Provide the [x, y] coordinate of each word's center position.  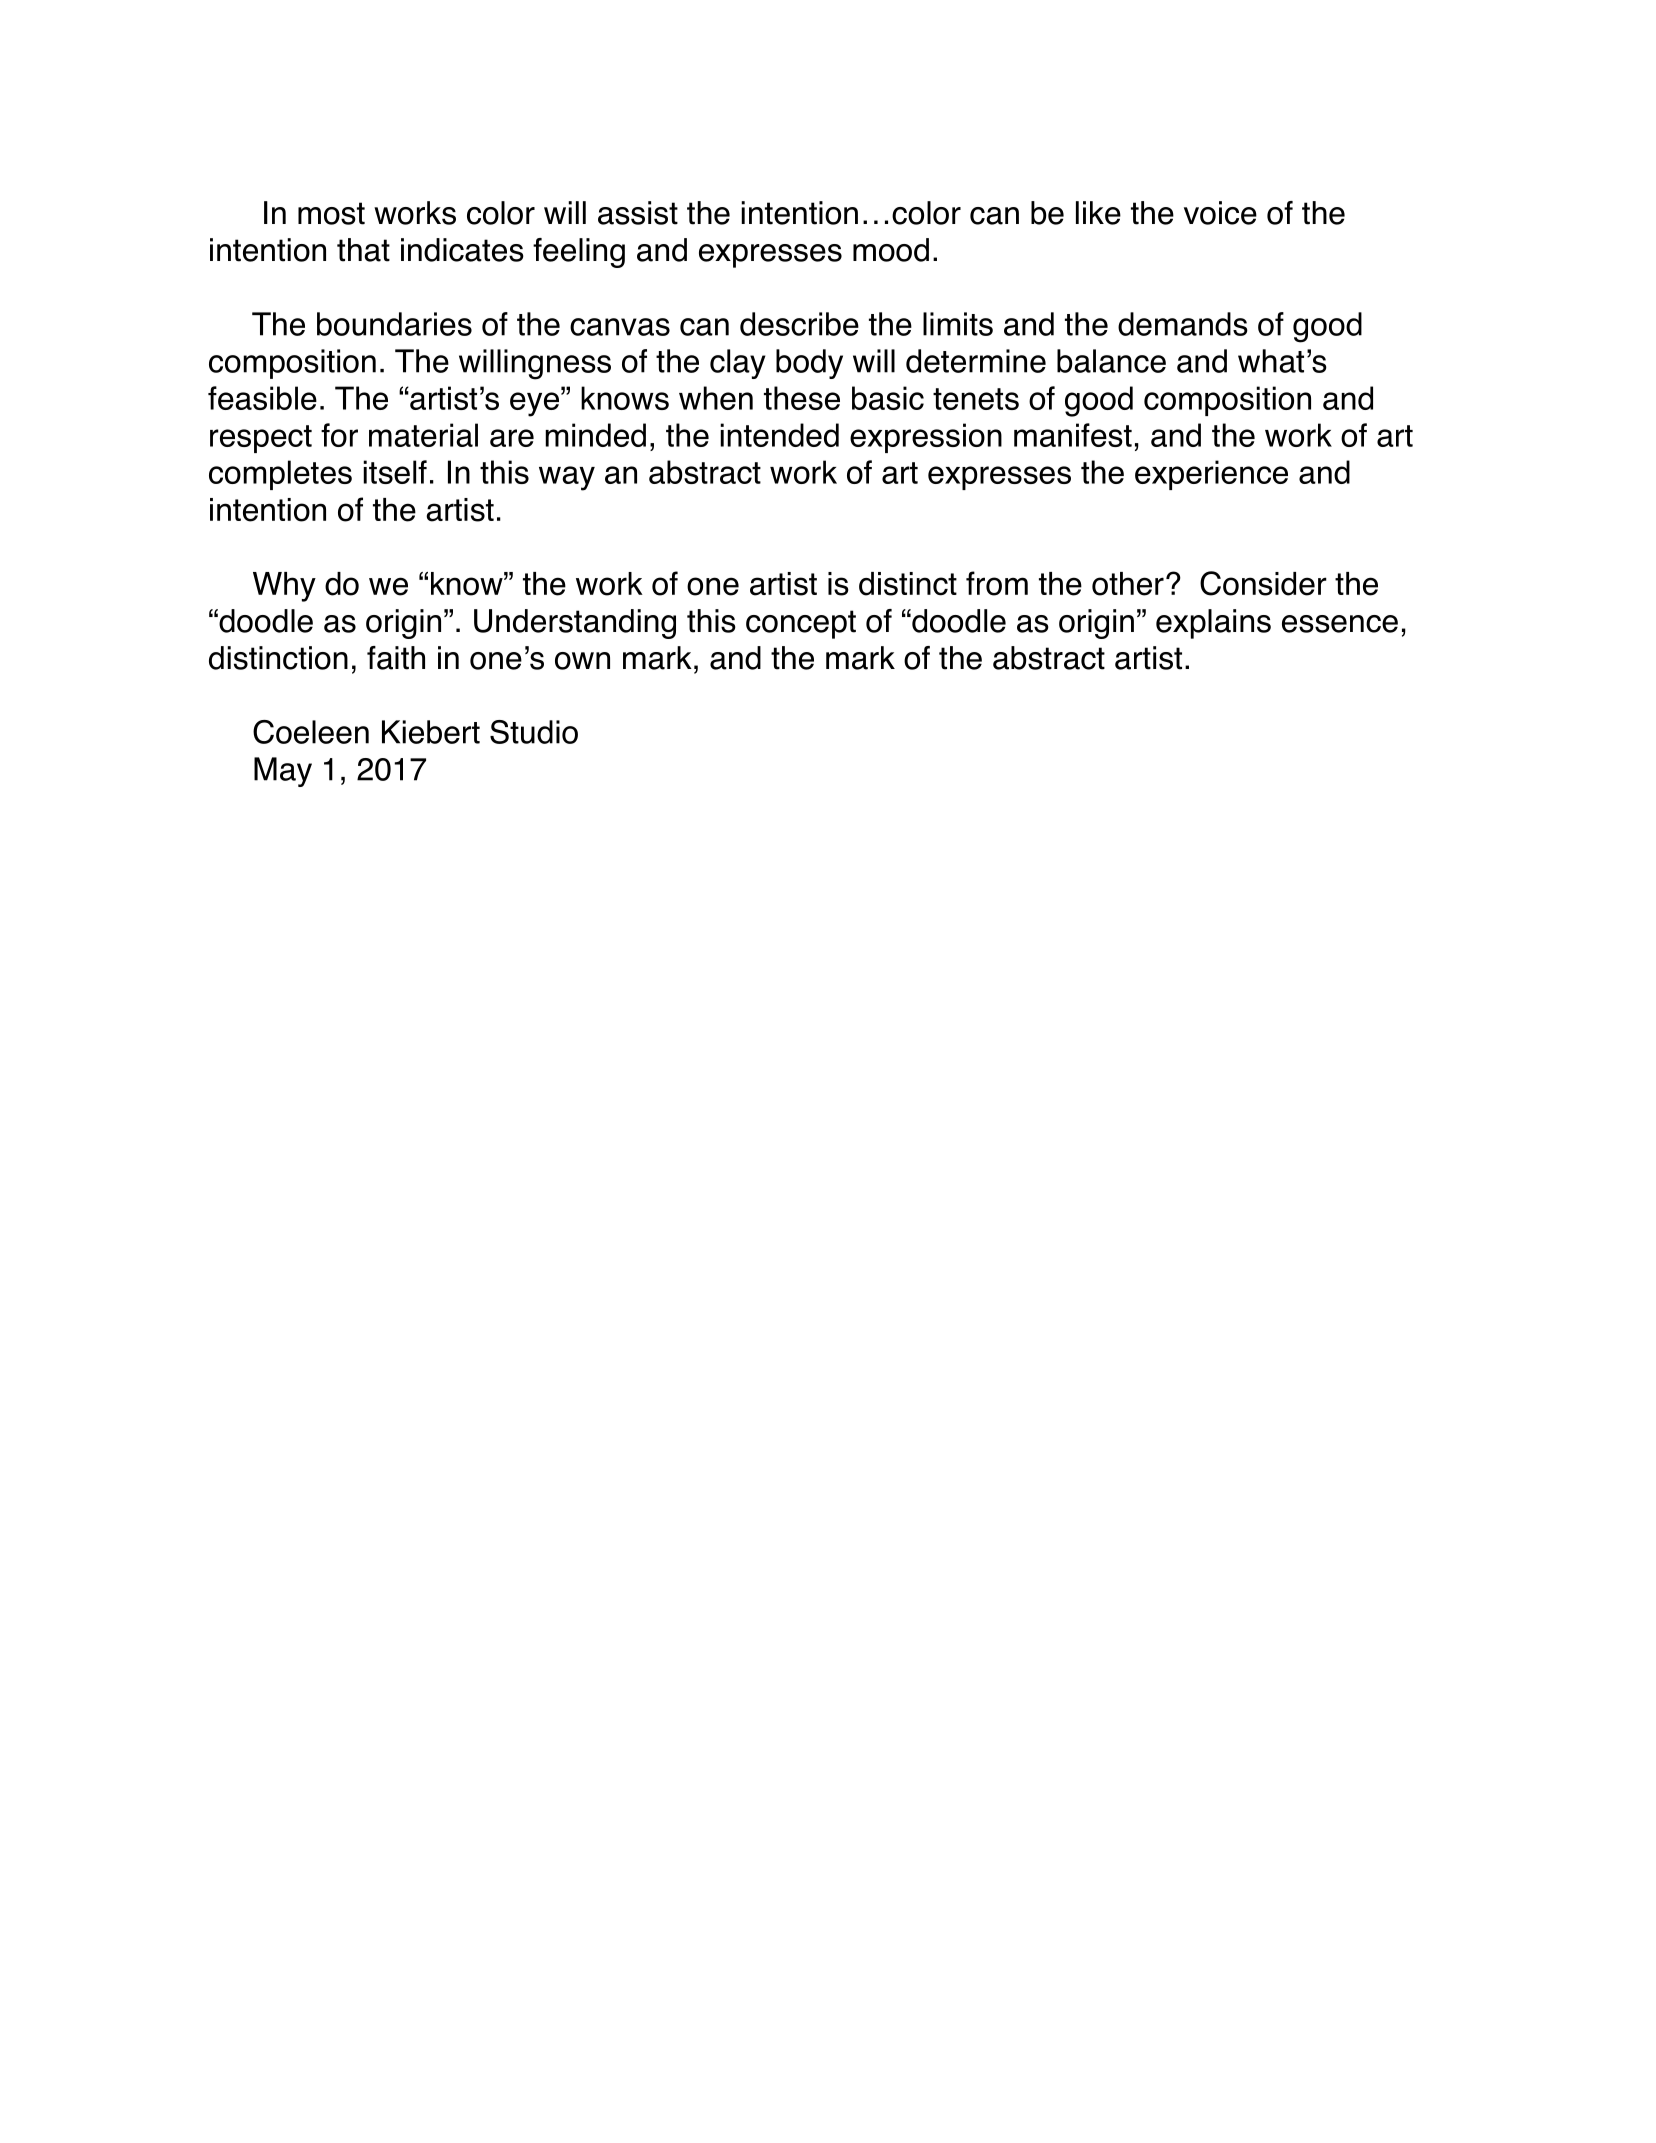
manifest [1073, 435]
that [363, 250]
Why [284, 587]
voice [1220, 213]
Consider [1263, 583]
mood [891, 250]
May [283, 772]
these [802, 398]
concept [801, 624]
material [423, 435]
